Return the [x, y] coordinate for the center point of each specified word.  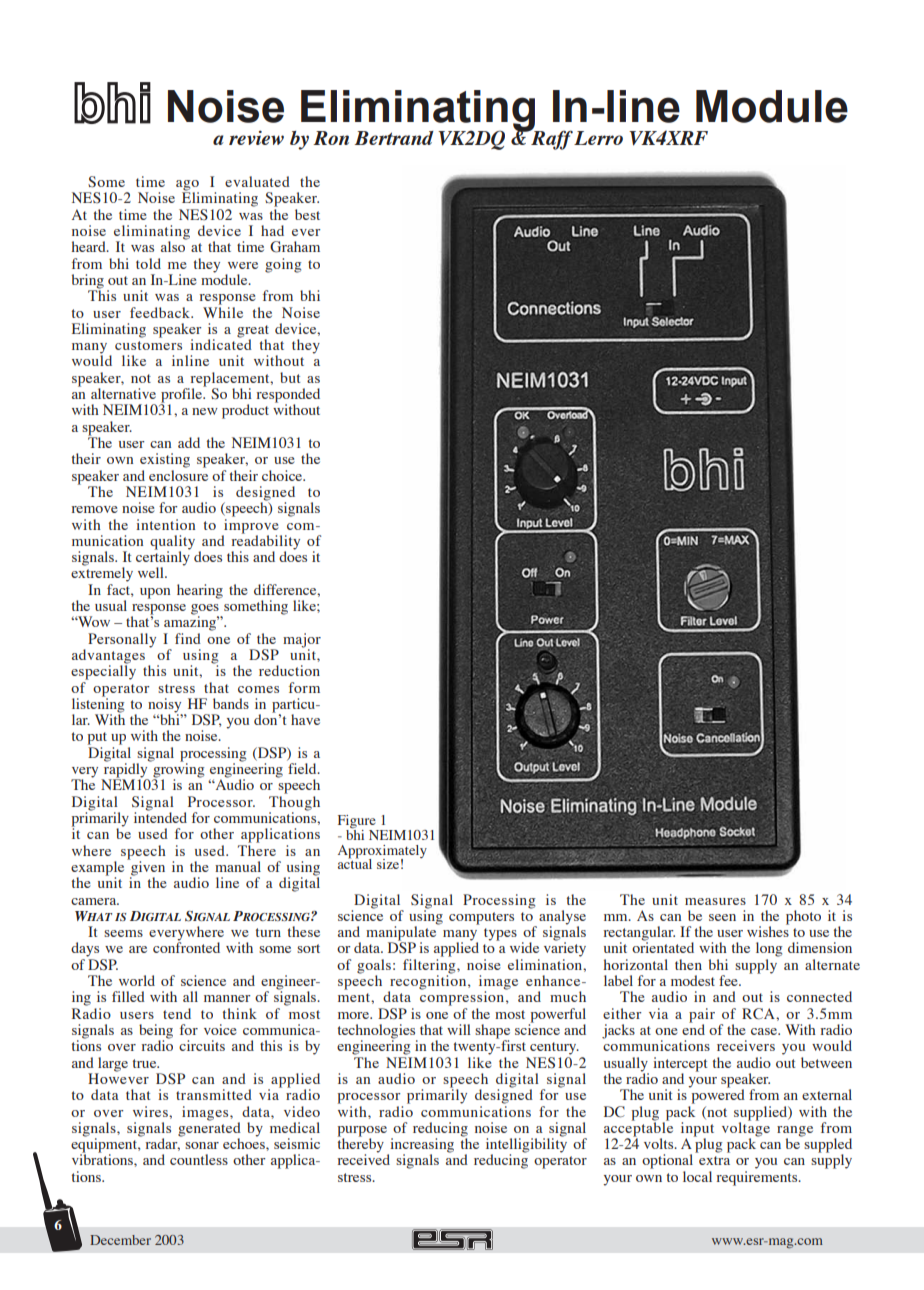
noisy [165, 706]
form [304, 687]
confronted [186, 946]
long [769, 949]
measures [715, 901]
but [290, 377]
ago [187, 186]
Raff [551, 139]
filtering [430, 966]
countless [199, 1159]
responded [288, 396]
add [189, 442]
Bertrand [394, 138]
